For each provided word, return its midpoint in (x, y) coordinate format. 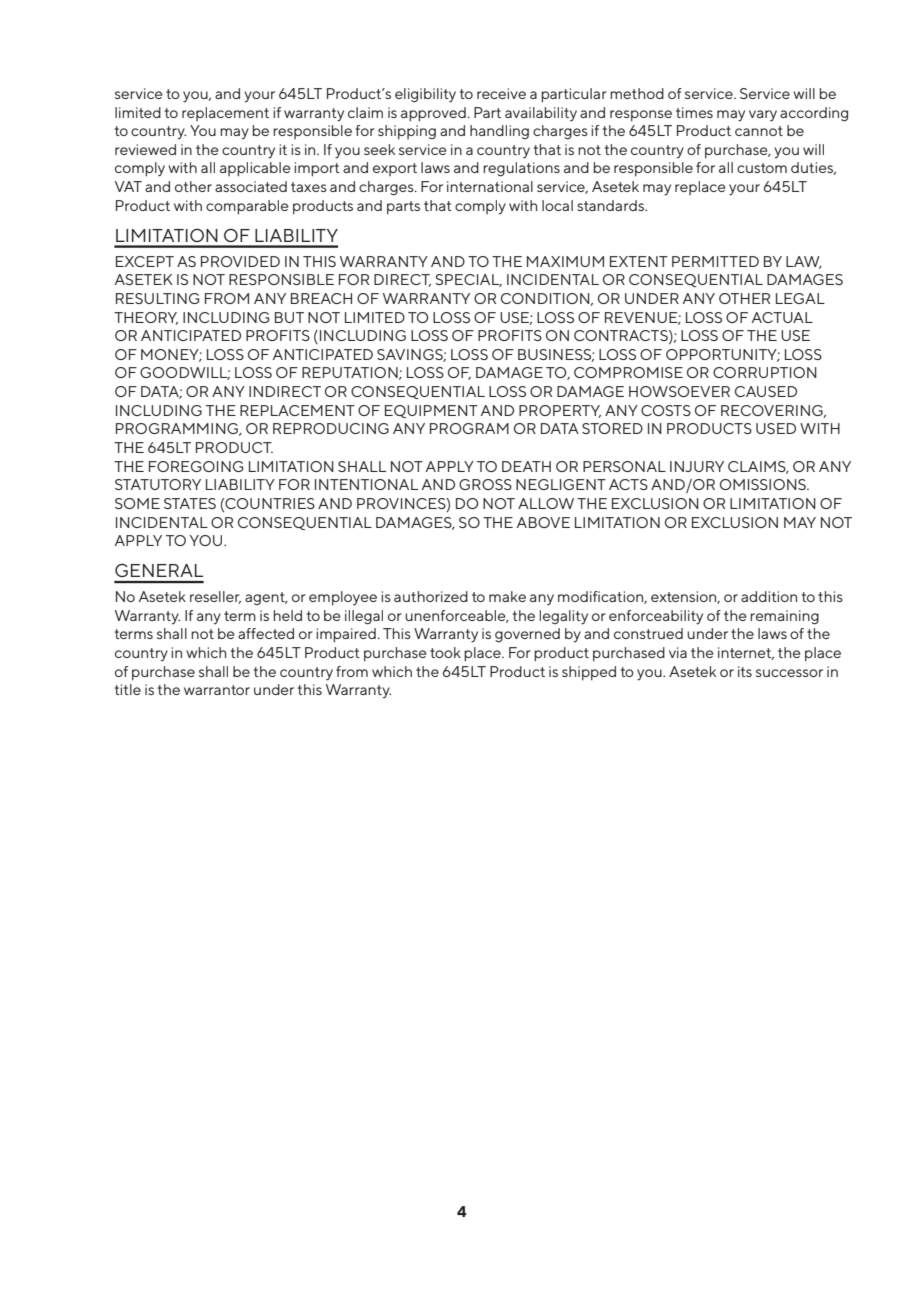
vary (763, 116)
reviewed (145, 149)
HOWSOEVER (679, 391)
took (445, 652)
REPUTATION (351, 373)
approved (433, 114)
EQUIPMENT (431, 411)
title (128, 689)
